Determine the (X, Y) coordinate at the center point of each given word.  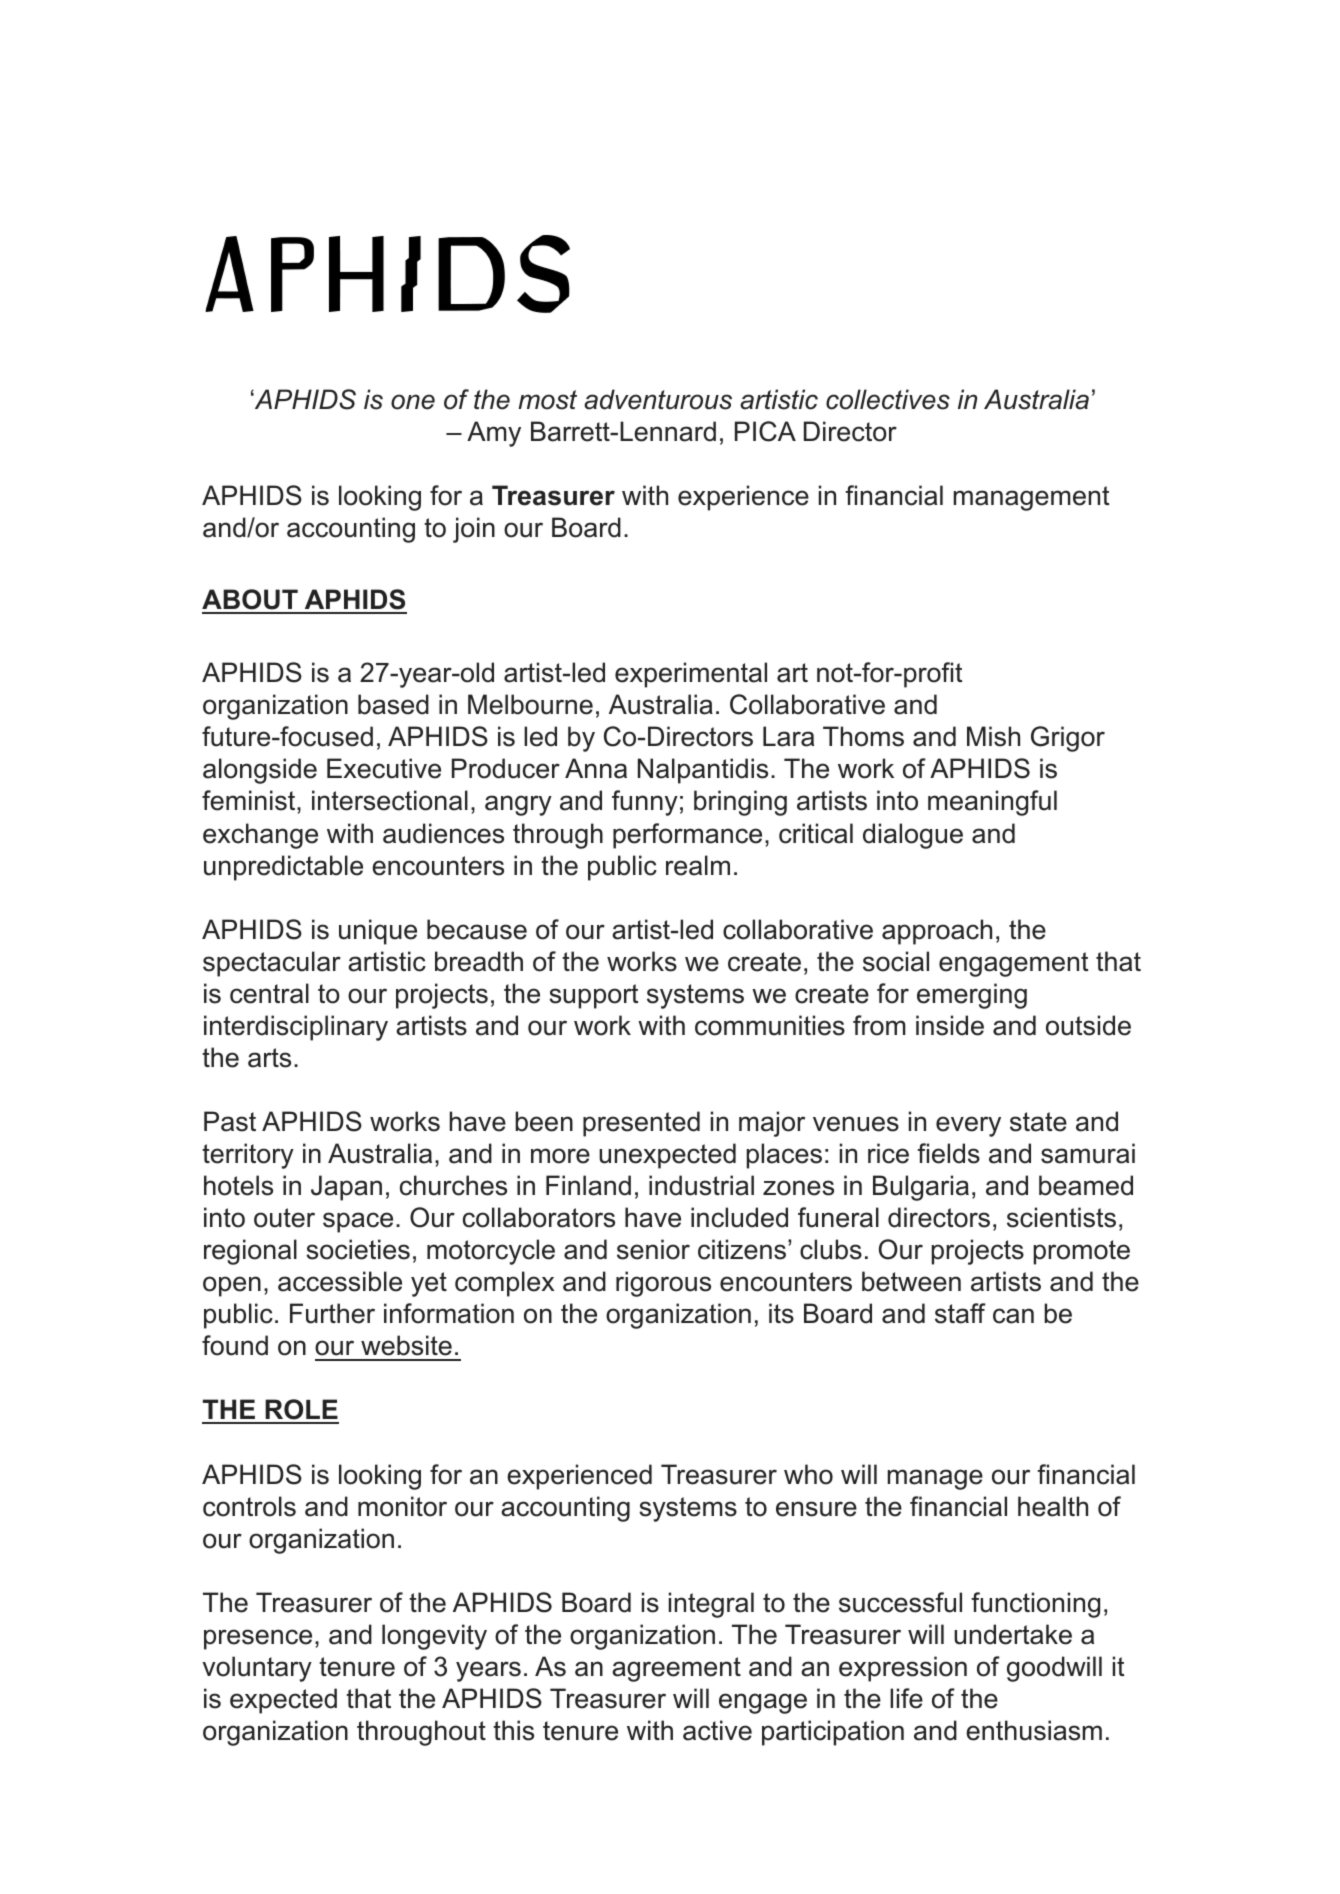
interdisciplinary (296, 1028)
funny (645, 803)
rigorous (663, 1284)
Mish (993, 736)
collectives (888, 399)
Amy (494, 434)
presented (641, 1124)
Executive (384, 768)
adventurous (658, 399)
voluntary (257, 1669)
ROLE (301, 1411)
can (1013, 1316)
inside (950, 1025)
